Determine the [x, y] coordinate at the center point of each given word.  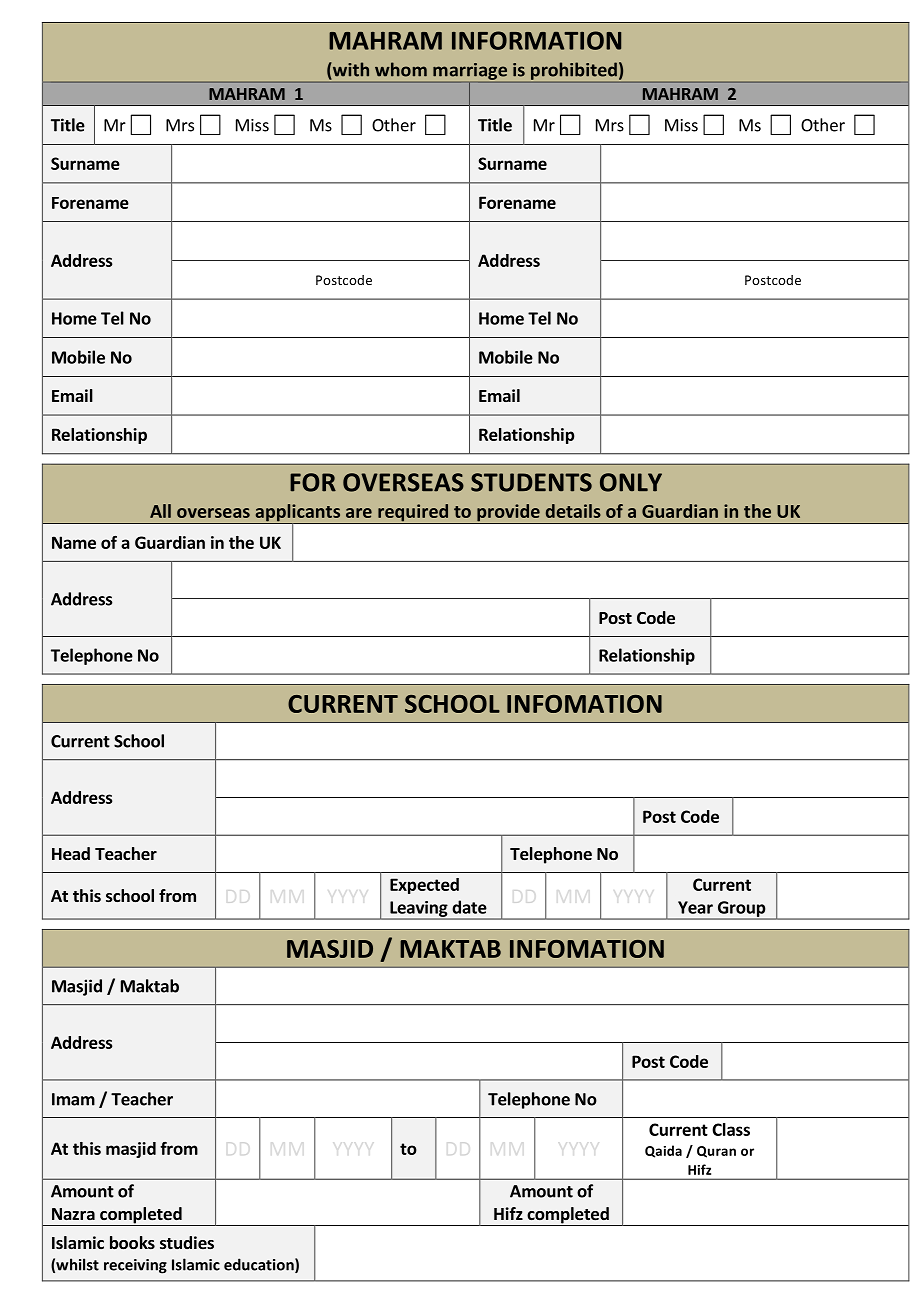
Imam [73, 1099]
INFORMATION [536, 40]
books [132, 1242]
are [359, 513]
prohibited [574, 72]
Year [695, 907]
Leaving [419, 910]
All [160, 511]
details [573, 511]
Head [71, 853]
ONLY [631, 482]
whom [401, 69]
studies [187, 1242]
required [413, 514]
